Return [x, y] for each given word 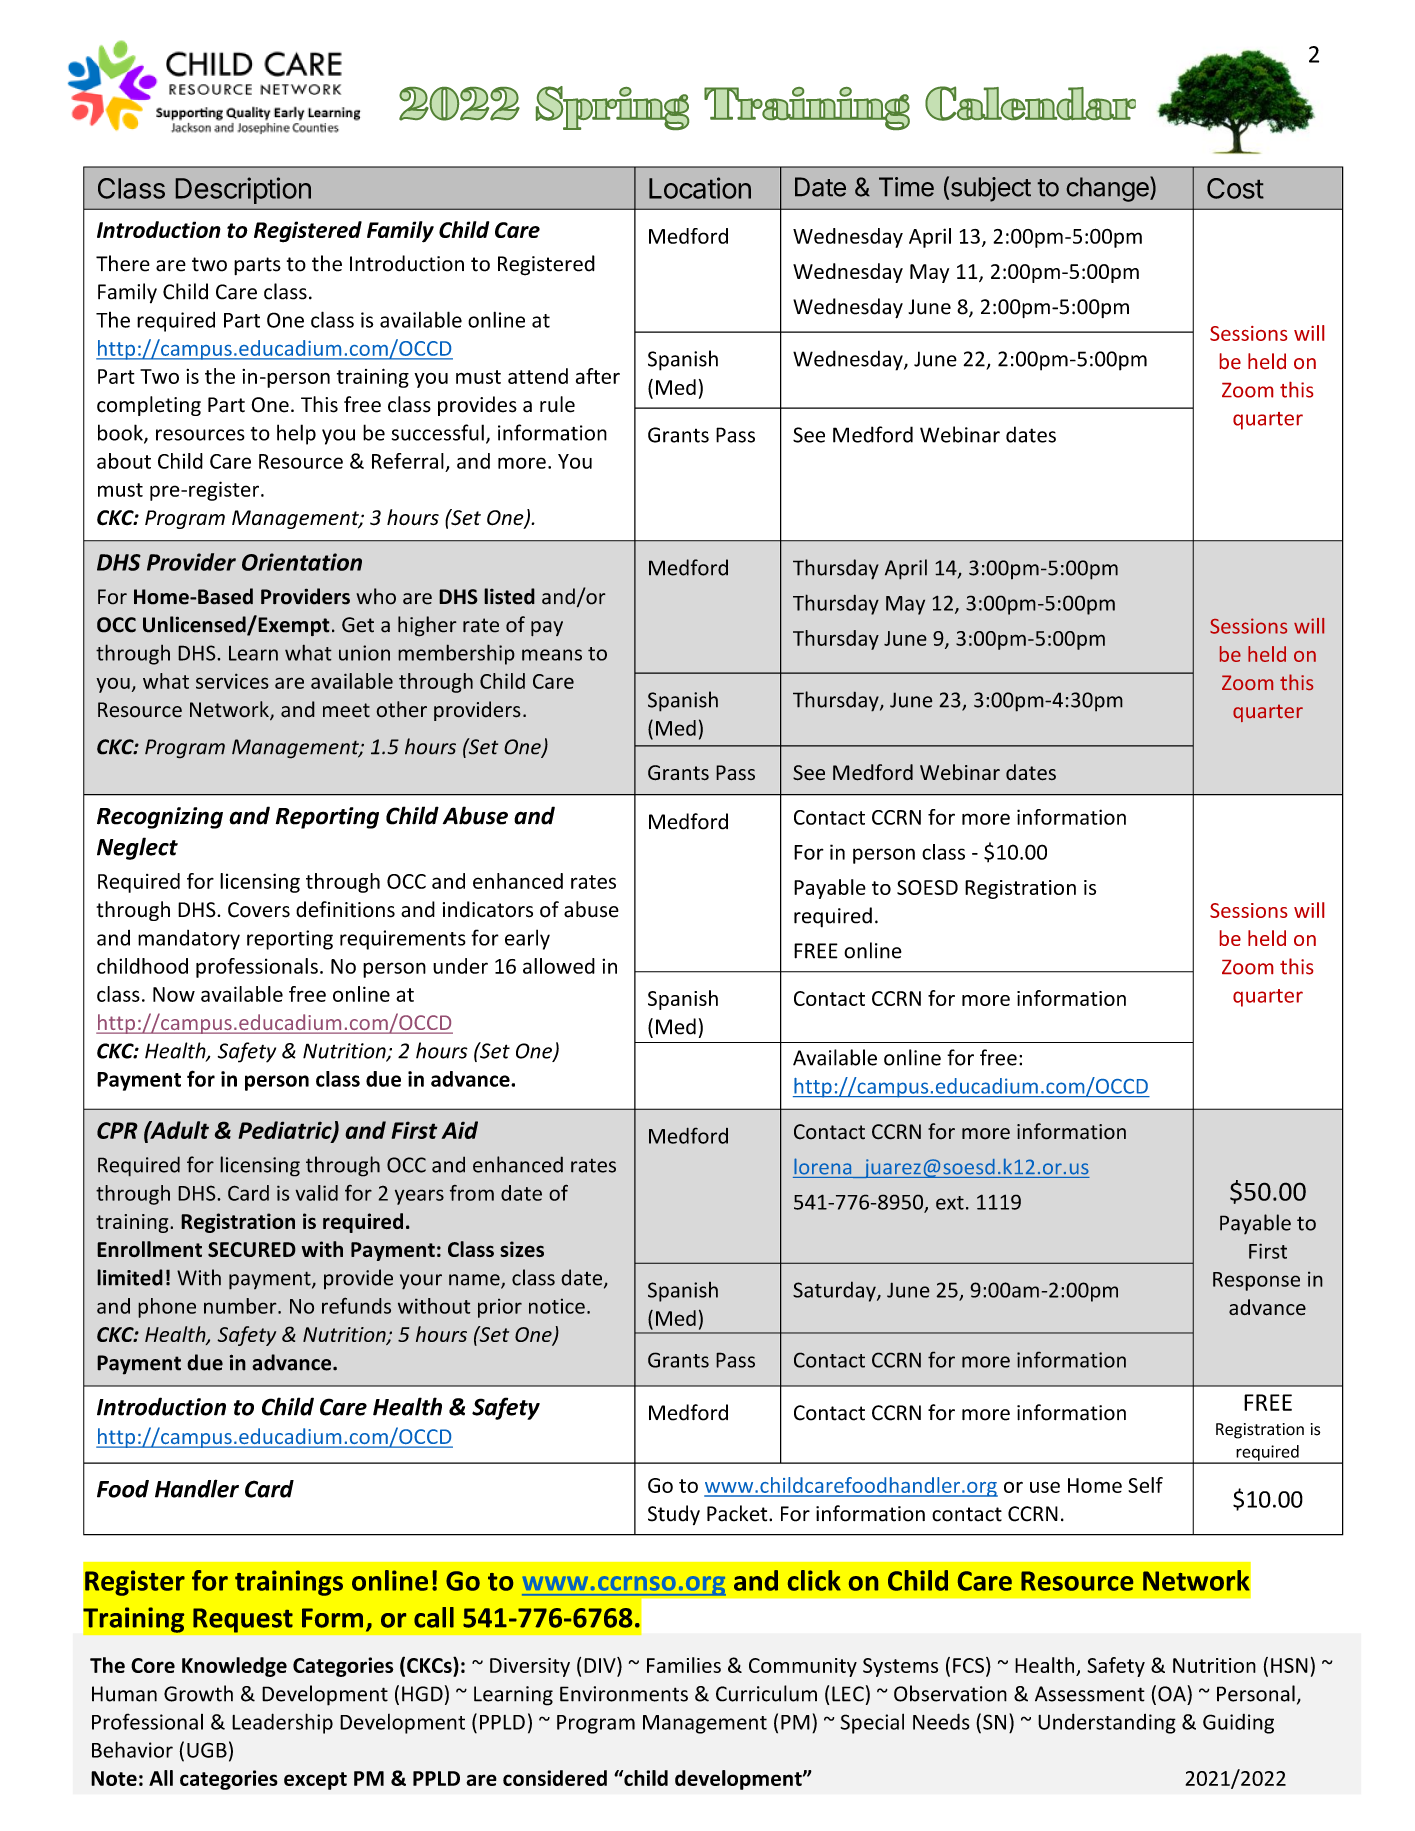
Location [700, 188]
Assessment [1090, 1694]
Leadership [282, 1723]
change [1109, 189]
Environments [624, 1694]
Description [243, 190]
